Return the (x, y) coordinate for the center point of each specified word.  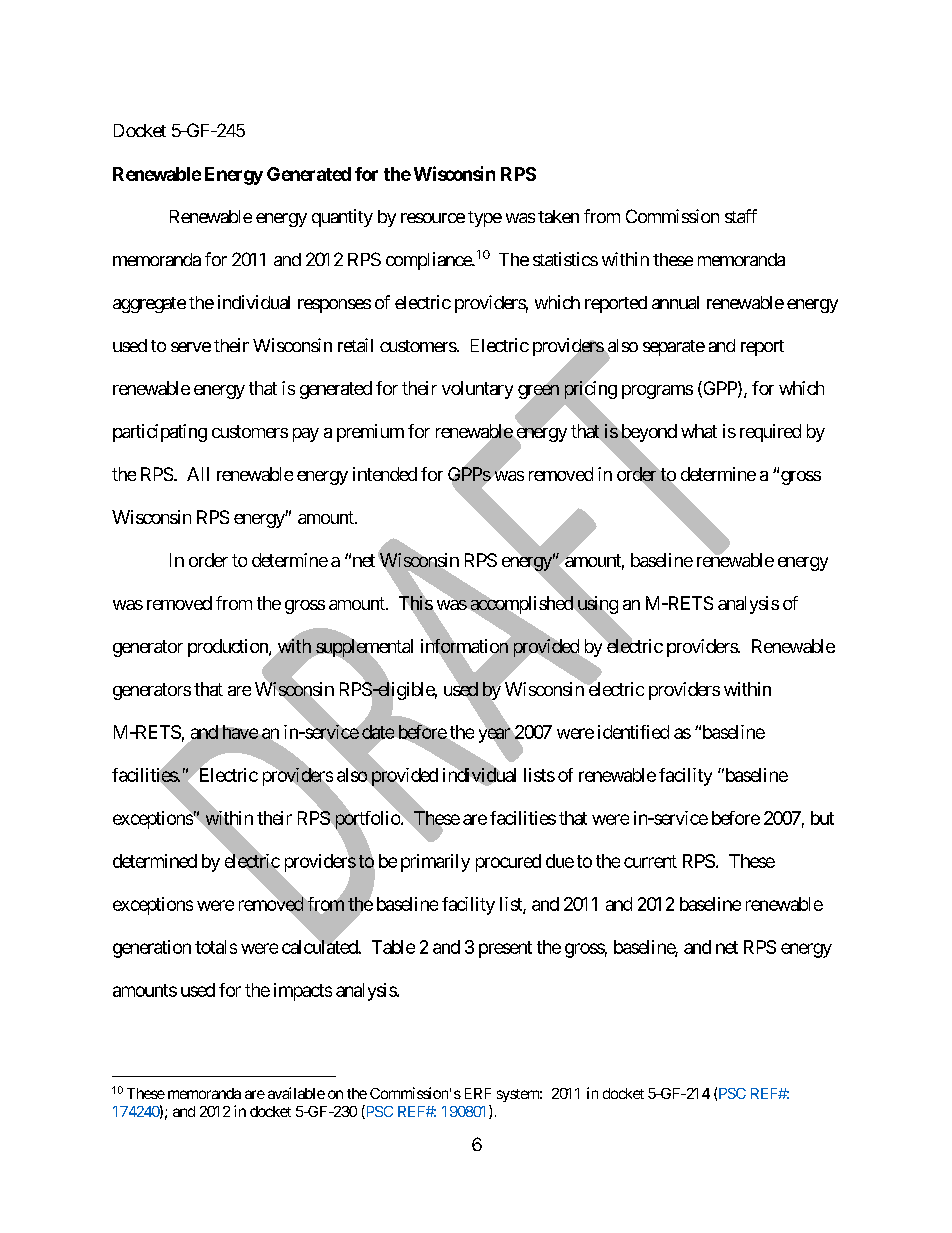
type (485, 219)
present (505, 949)
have (240, 732)
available (296, 1093)
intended (385, 474)
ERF (478, 1093)
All (198, 474)
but (822, 818)
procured (508, 863)
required (770, 433)
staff (741, 216)
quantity (342, 218)
